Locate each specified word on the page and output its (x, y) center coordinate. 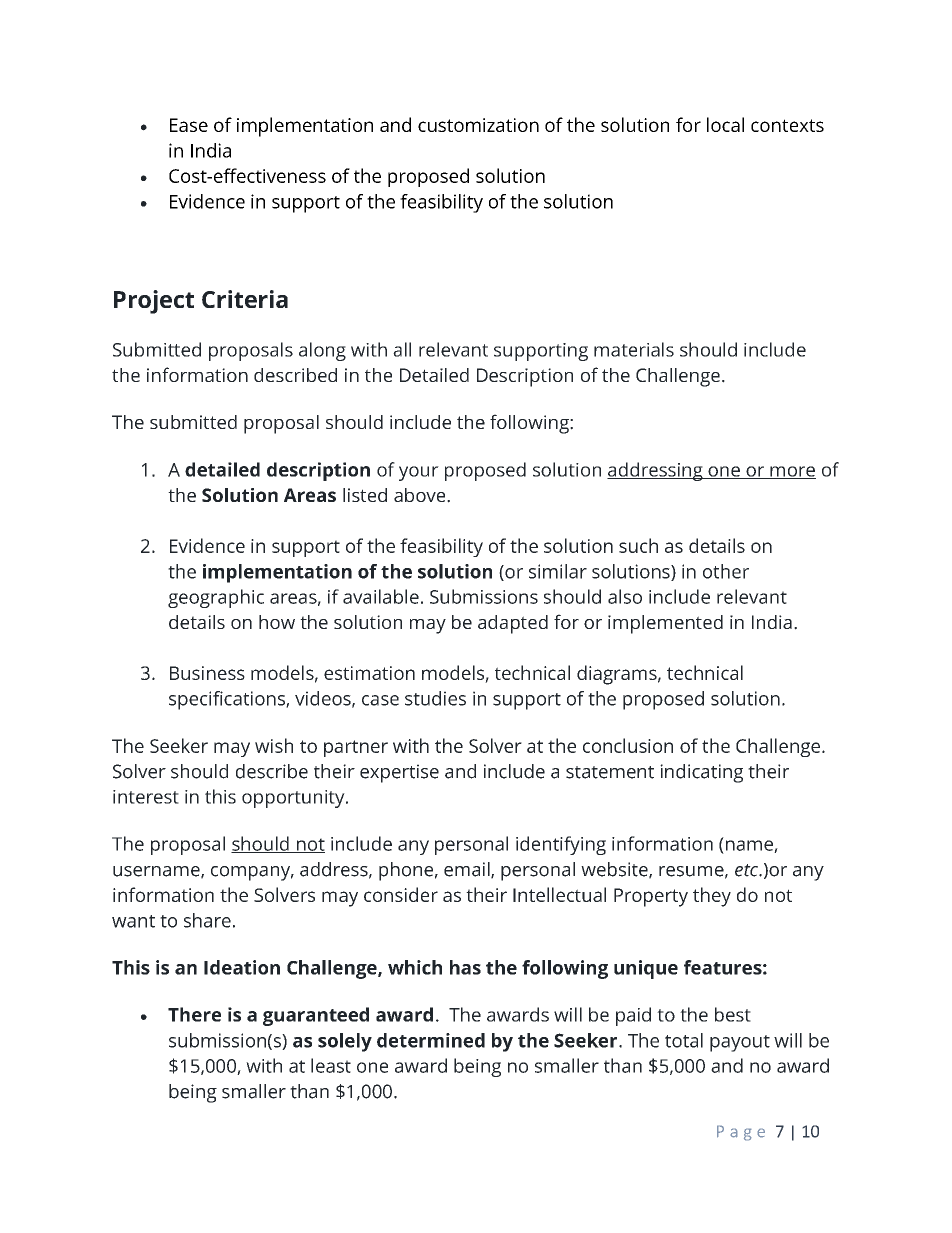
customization (478, 125)
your (419, 473)
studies (435, 698)
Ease (189, 125)
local (725, 124)
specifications (228, 700)
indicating (701, 773)
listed (365, 495)
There (194, 1014)
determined (431, 1040)
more (792, 472)
